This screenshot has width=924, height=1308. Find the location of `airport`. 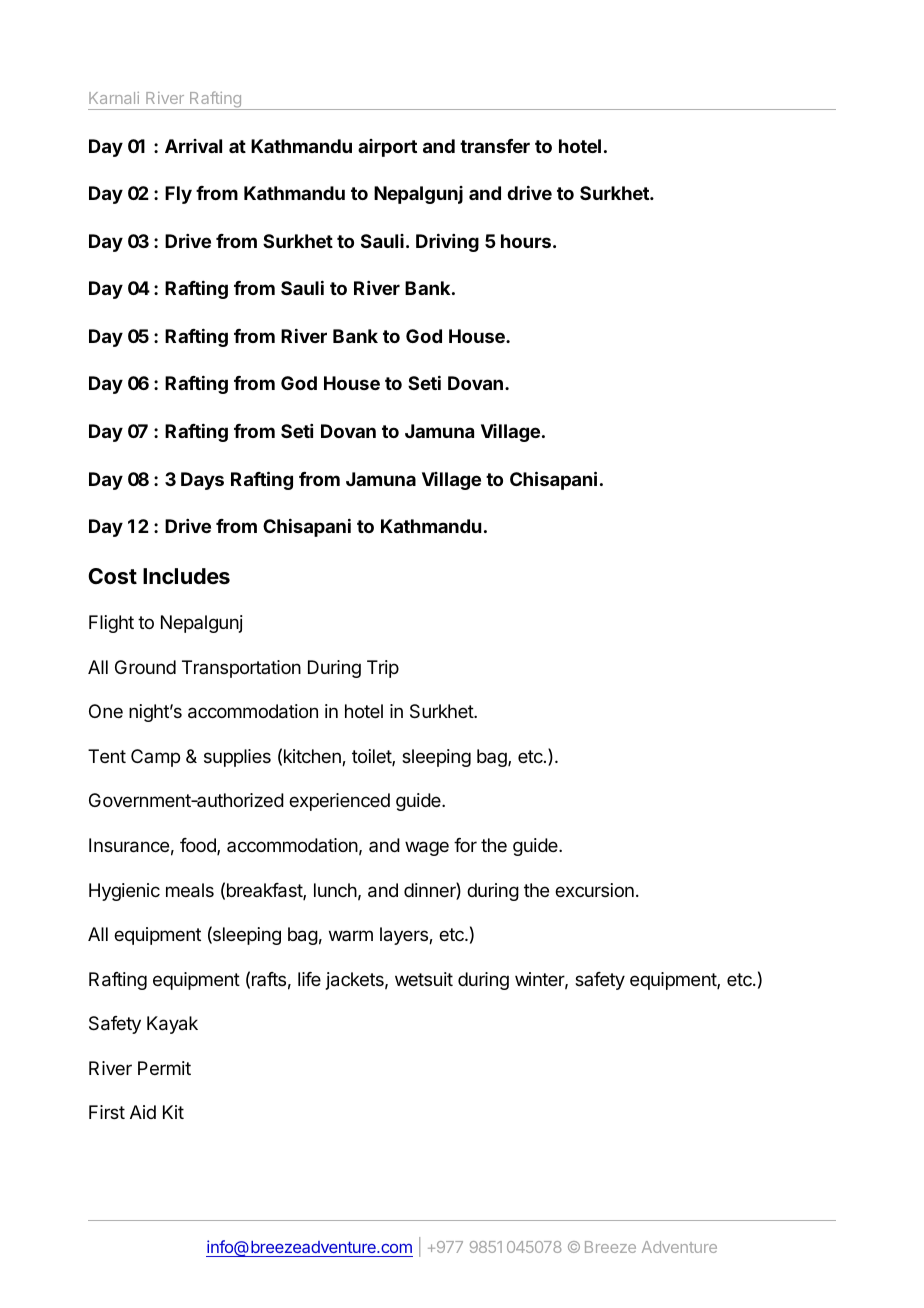

airport is located at coordinates (387, 148).
